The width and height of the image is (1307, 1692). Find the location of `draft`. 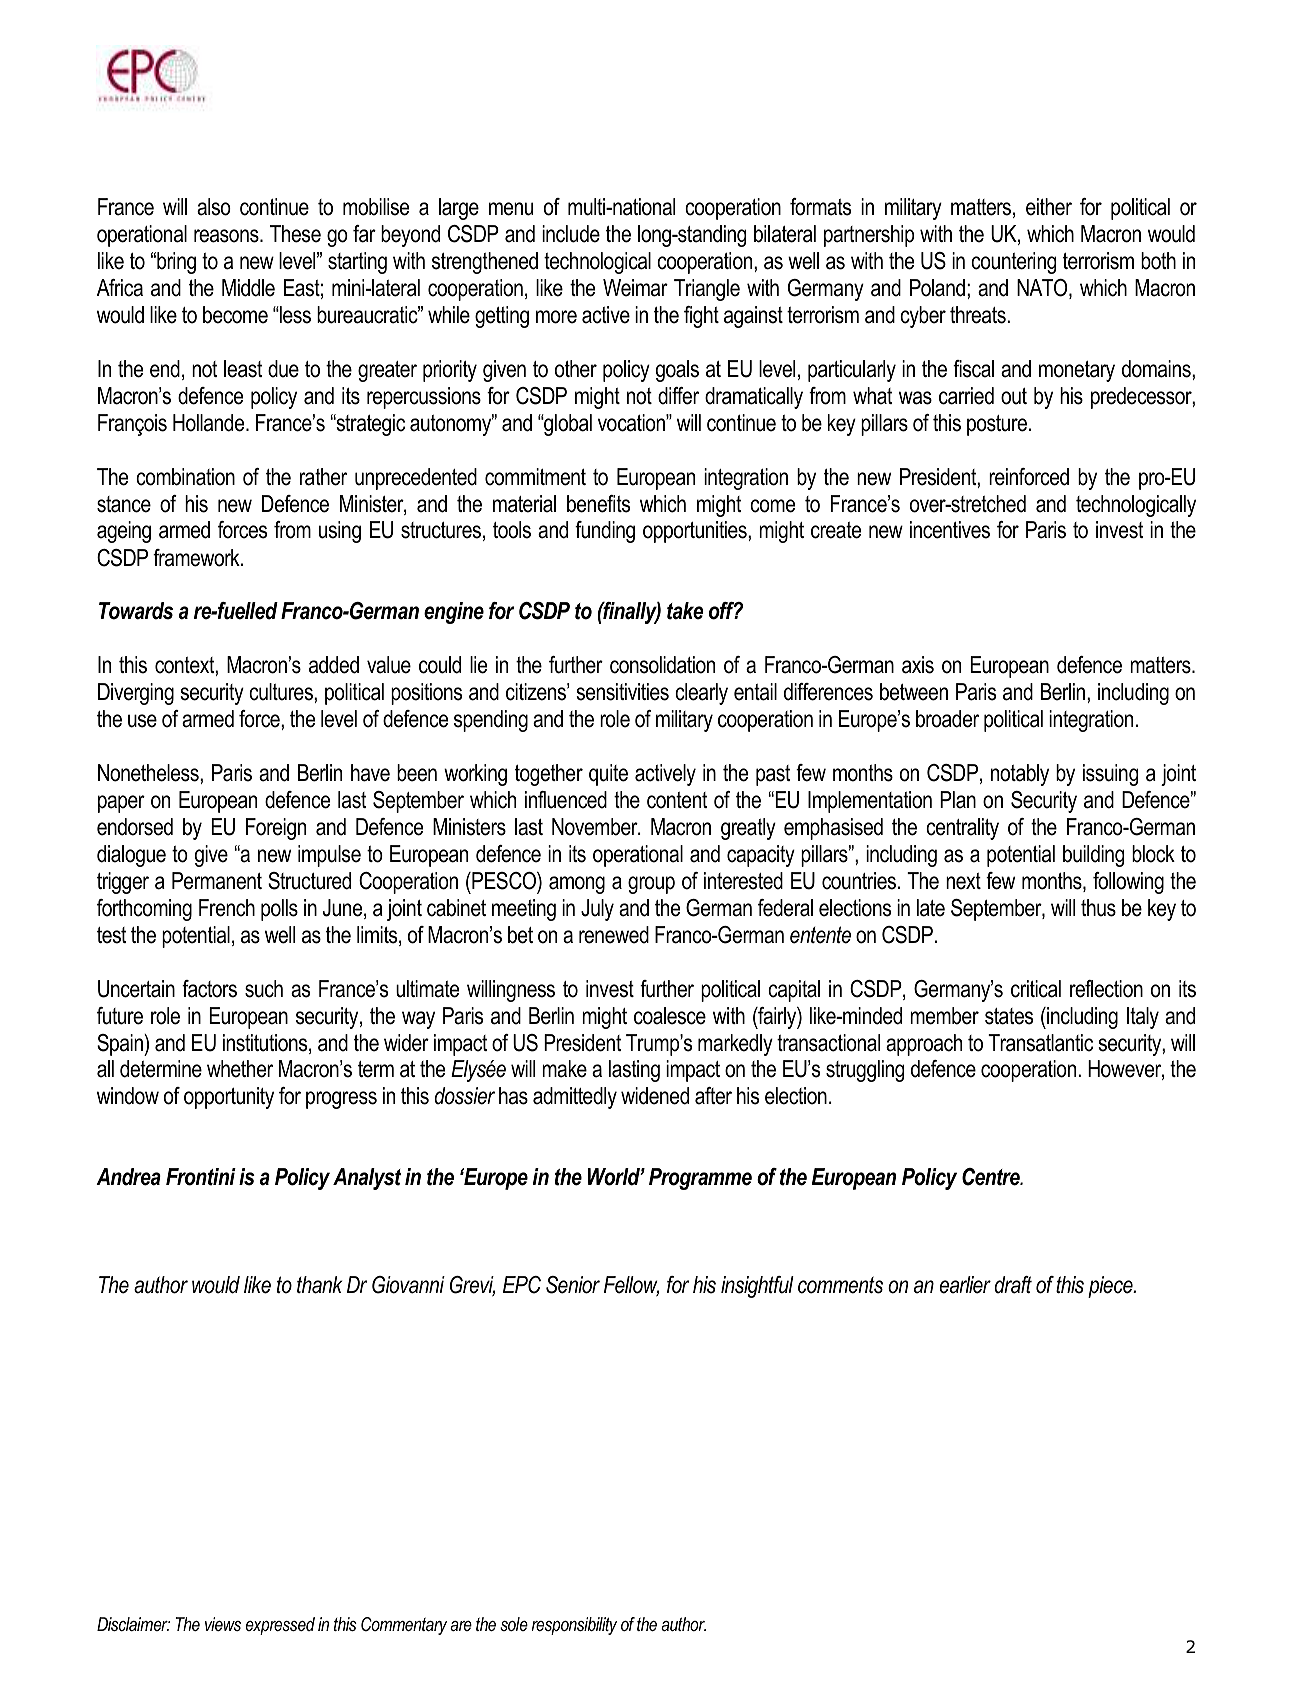

draft is located at coordinates (1013, 1285).
